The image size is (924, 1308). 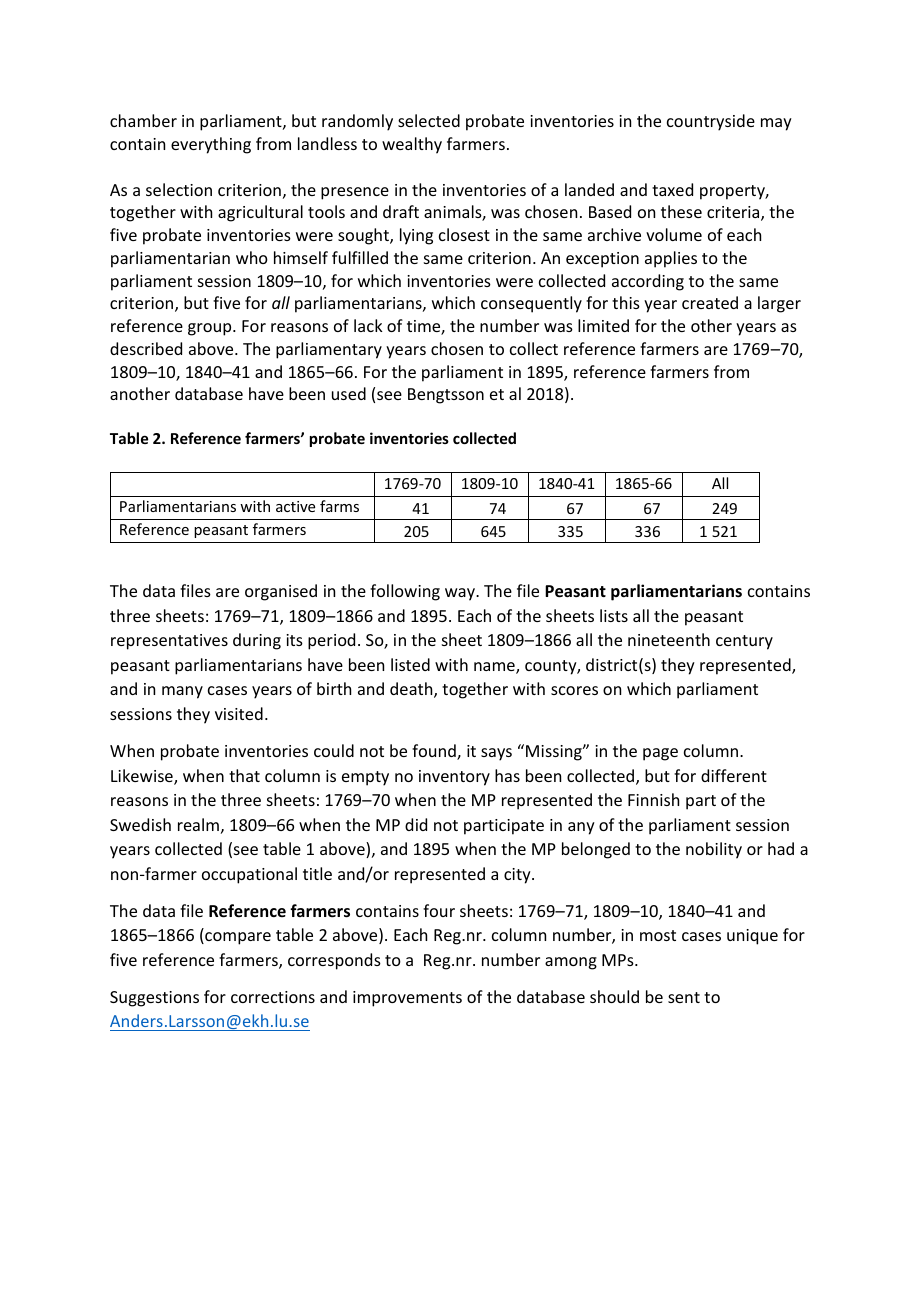 I want to click on everything, so click(x=211, y=145).
